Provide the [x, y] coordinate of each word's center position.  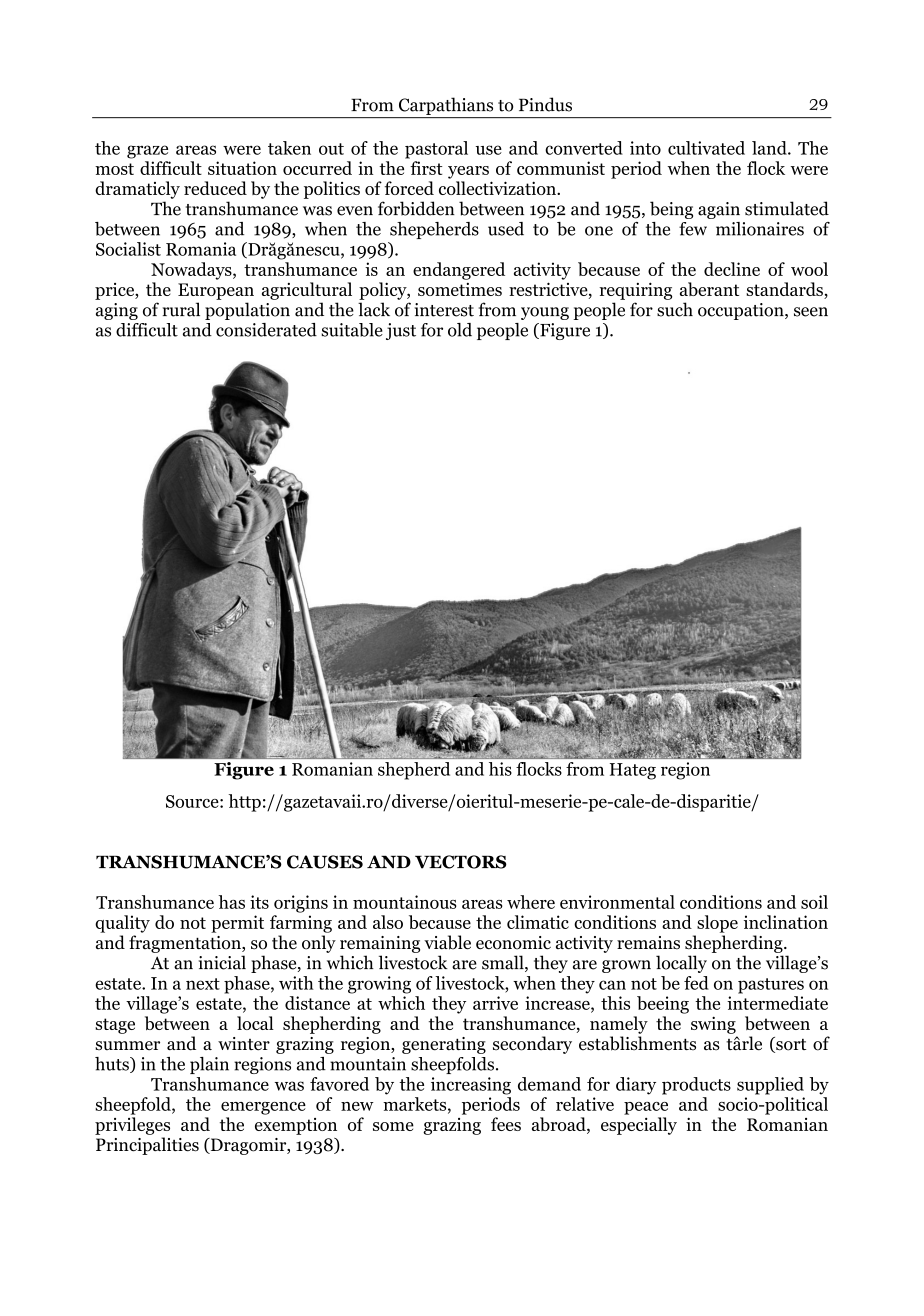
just [401, 331]
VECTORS [461, 862]
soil [814, 902]
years [468, 172]
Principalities [147, 1146]
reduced [215, 188]
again [719, 210]
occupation [742, 311]
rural [181, 309]
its [259, 902]
